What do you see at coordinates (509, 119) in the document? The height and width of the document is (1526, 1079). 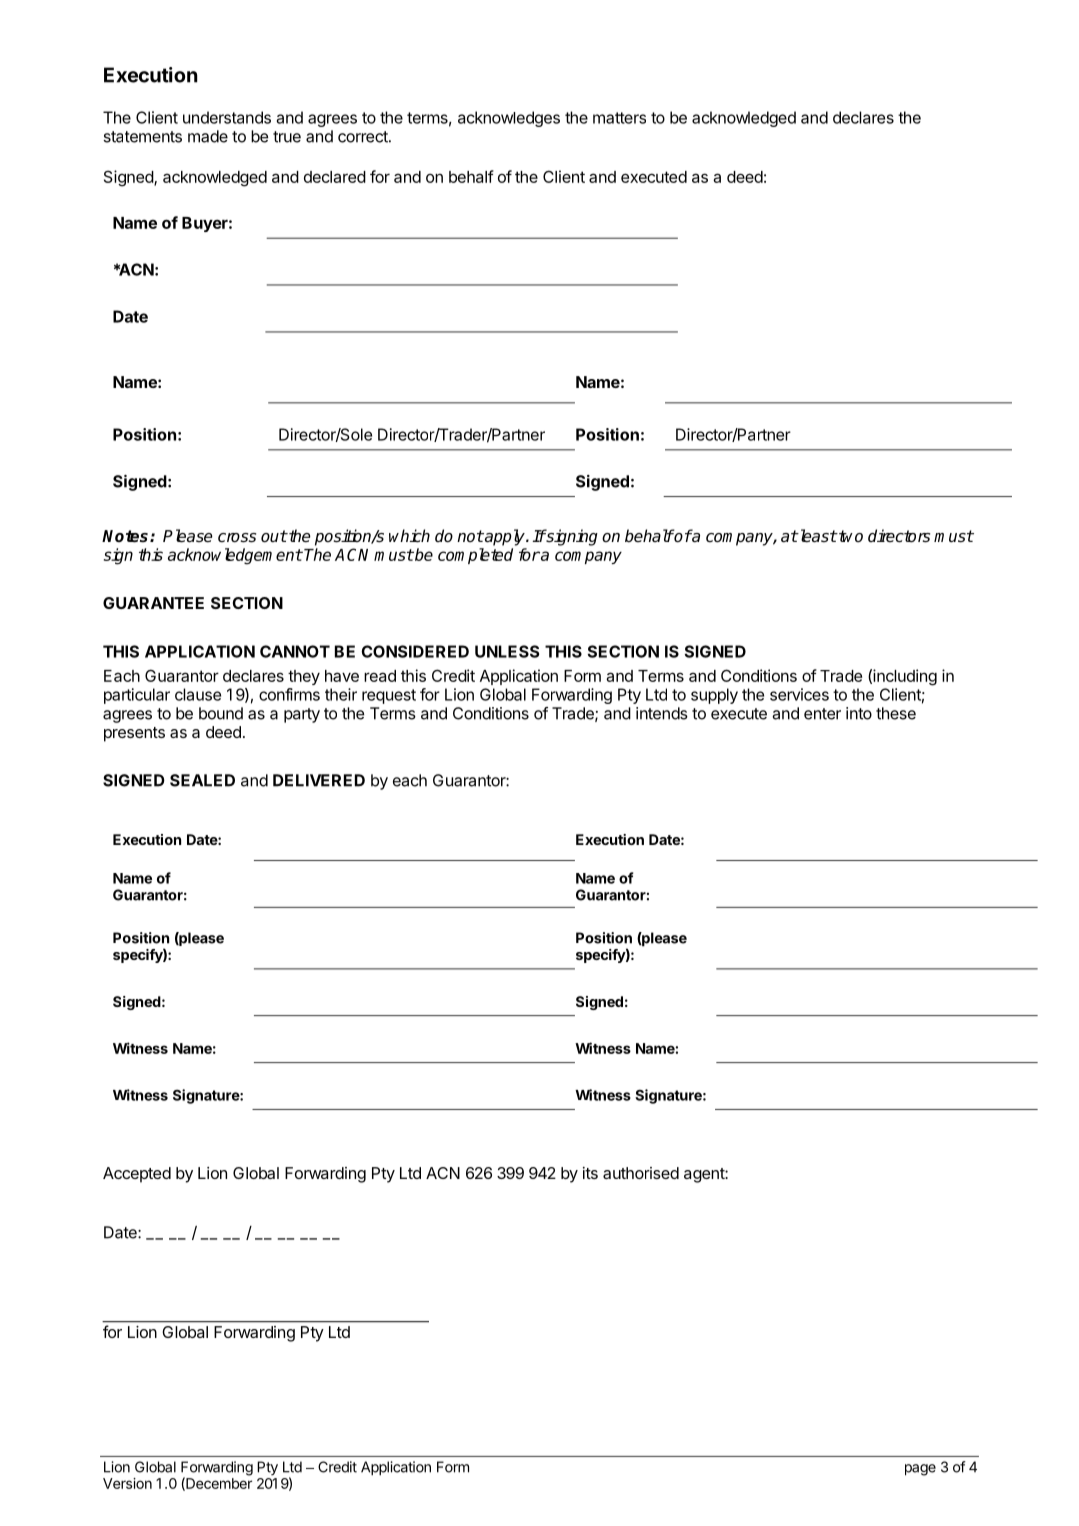 I see `acknowledges` at bounding box center [509, 119].
